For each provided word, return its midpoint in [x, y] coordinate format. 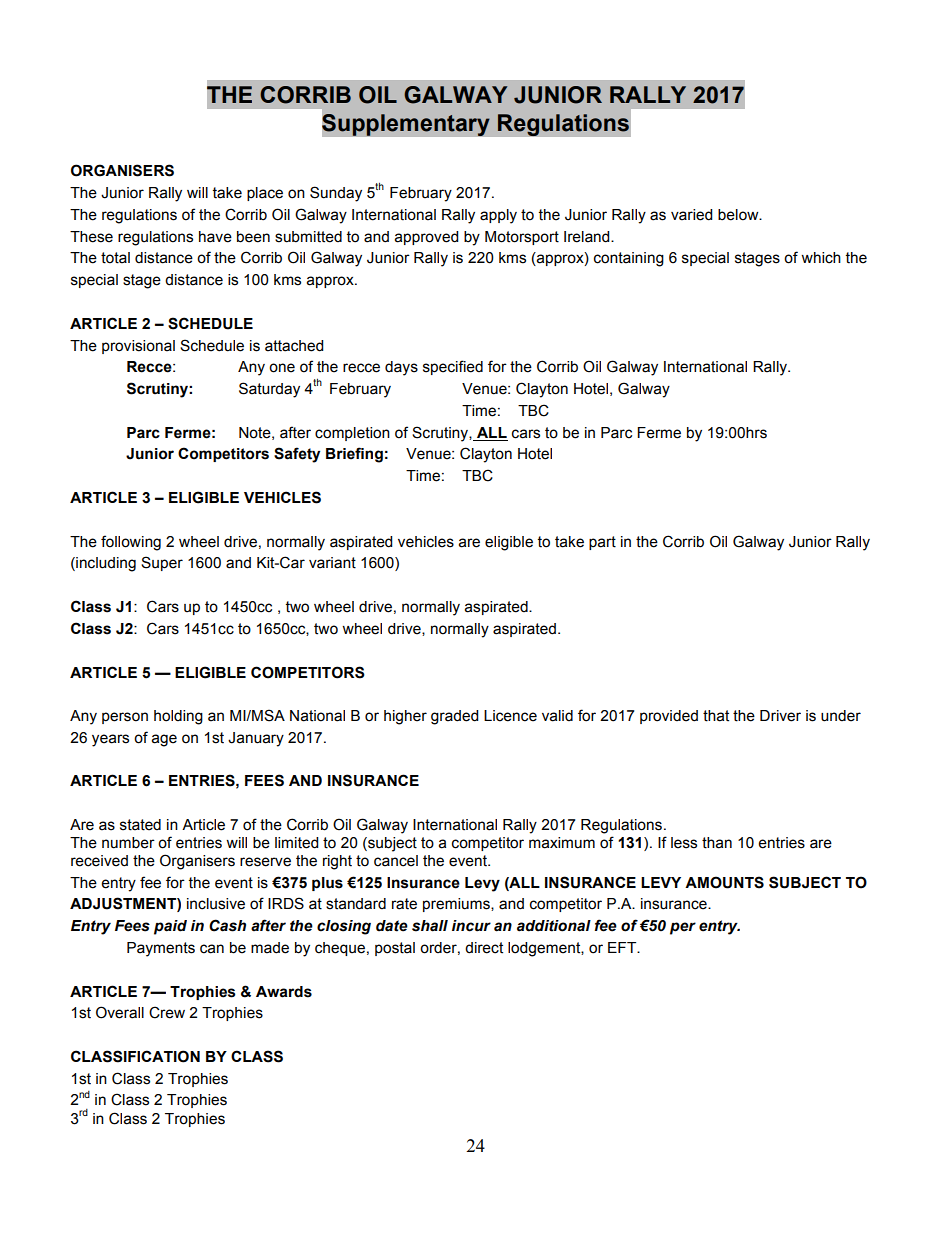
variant [332, 563]
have [215, 237]
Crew [167, 1012]
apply [498, 216]
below [739, 215]
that [716, 716]
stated [140, 825]
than [717, 843]
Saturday [269, 390]
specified [453, 367]
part [602, 543]
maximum [562, 843]
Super [162, 563]
